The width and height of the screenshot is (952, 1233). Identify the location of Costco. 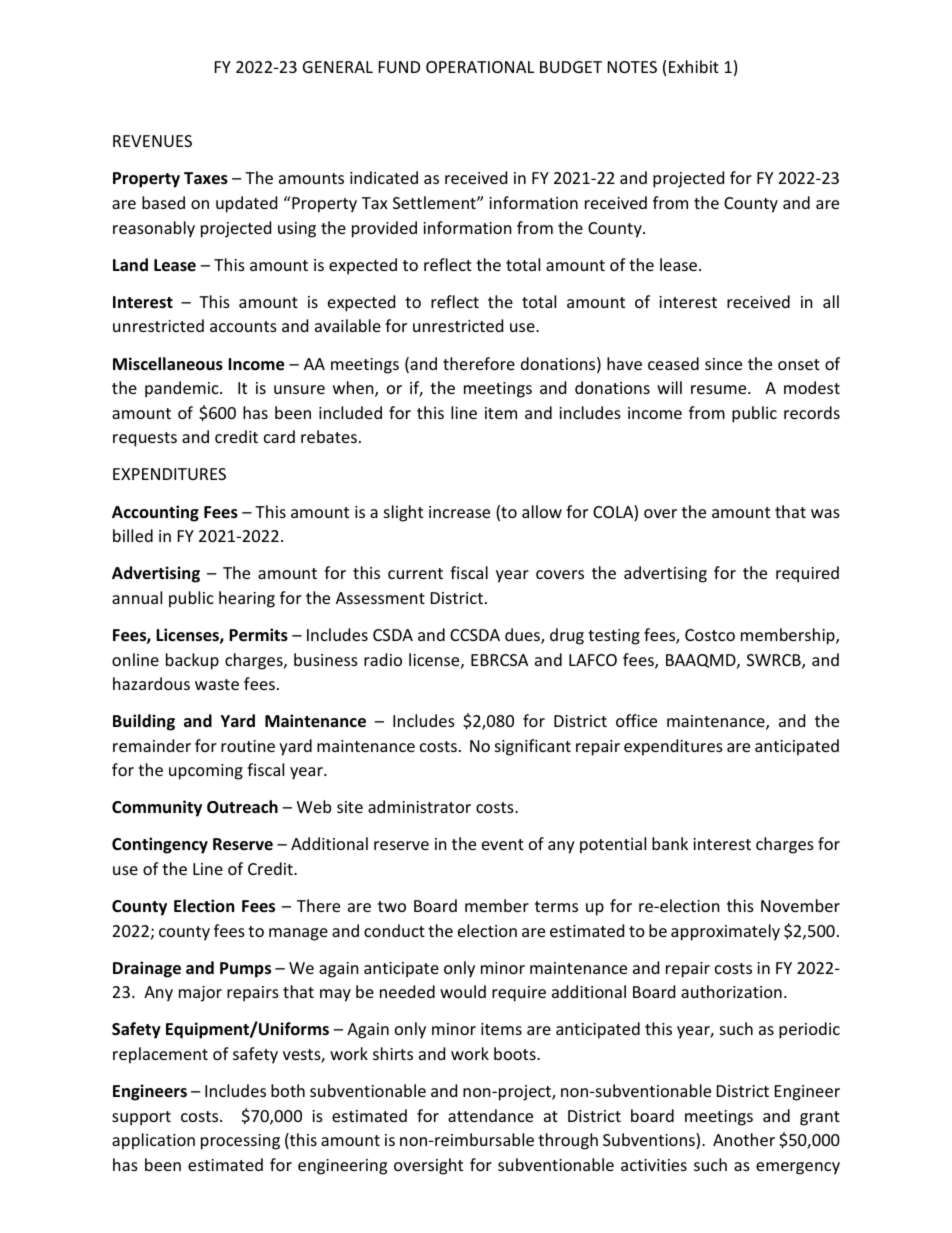
(710, 635).
